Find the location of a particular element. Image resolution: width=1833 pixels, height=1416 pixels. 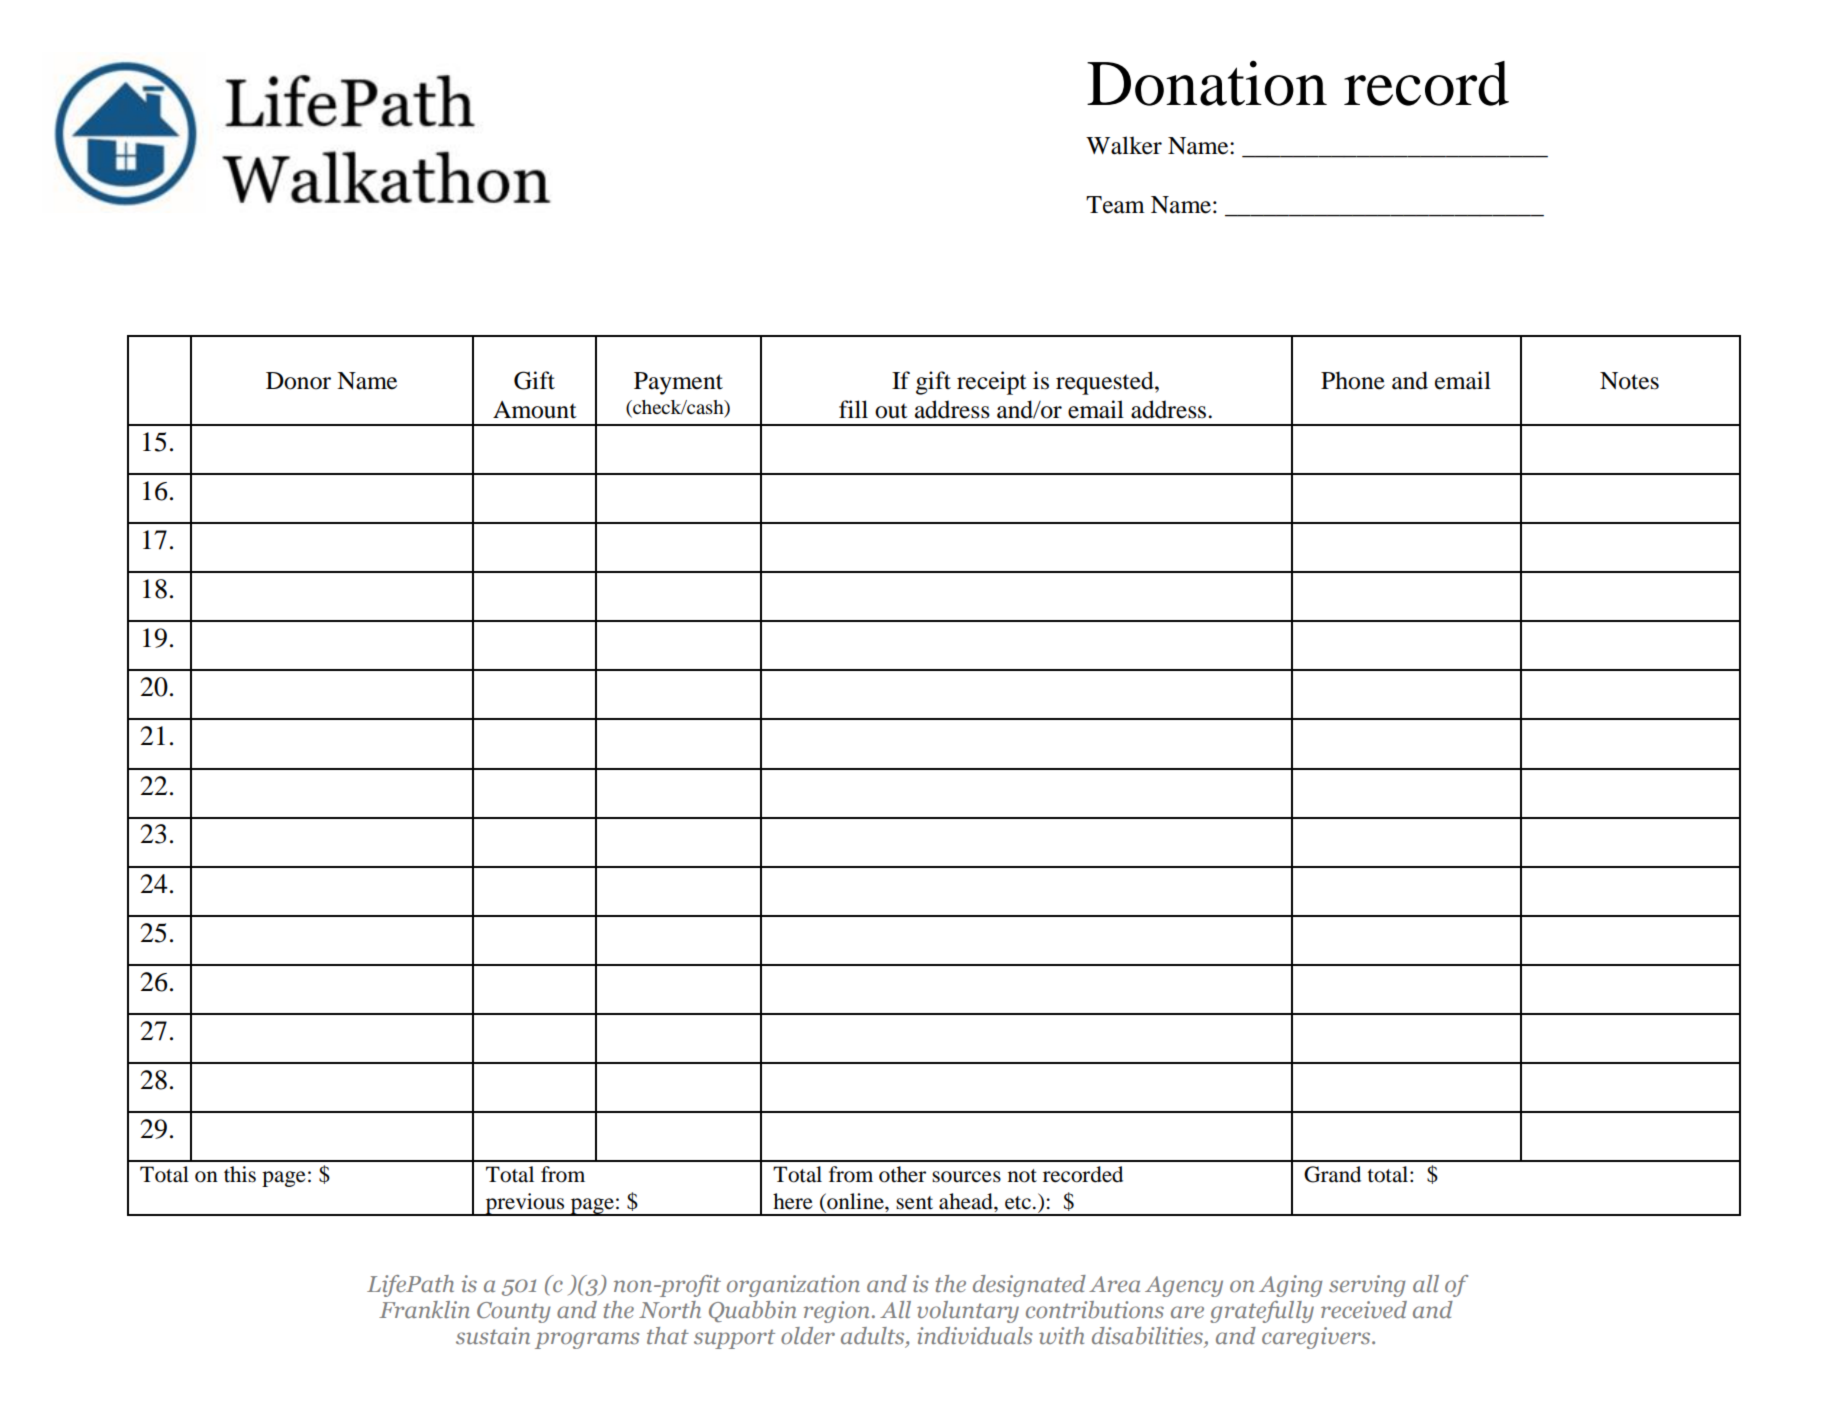

other is located at coordinates (902, 1174).
